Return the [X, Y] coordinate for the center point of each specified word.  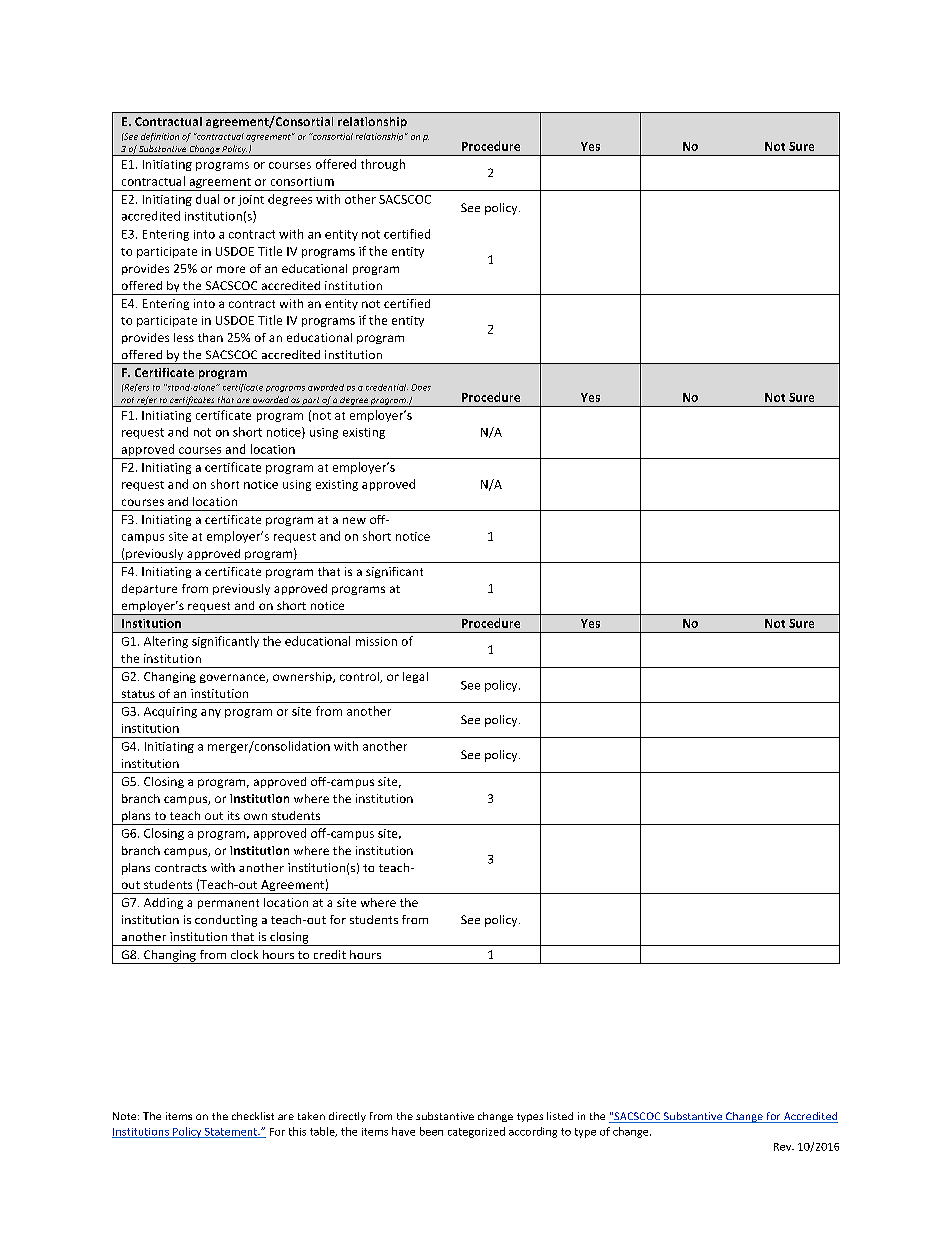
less [184, 337]
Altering [166, 642]
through [383, 165]
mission [376, 641]
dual [207, 199]
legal [415, 677]
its [234, 815]
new [354, 520]
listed [560, 1116]
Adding [163, 903]
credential [387, 387]
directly [347, 1117]
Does [421, 387]
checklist [253, 1116]
